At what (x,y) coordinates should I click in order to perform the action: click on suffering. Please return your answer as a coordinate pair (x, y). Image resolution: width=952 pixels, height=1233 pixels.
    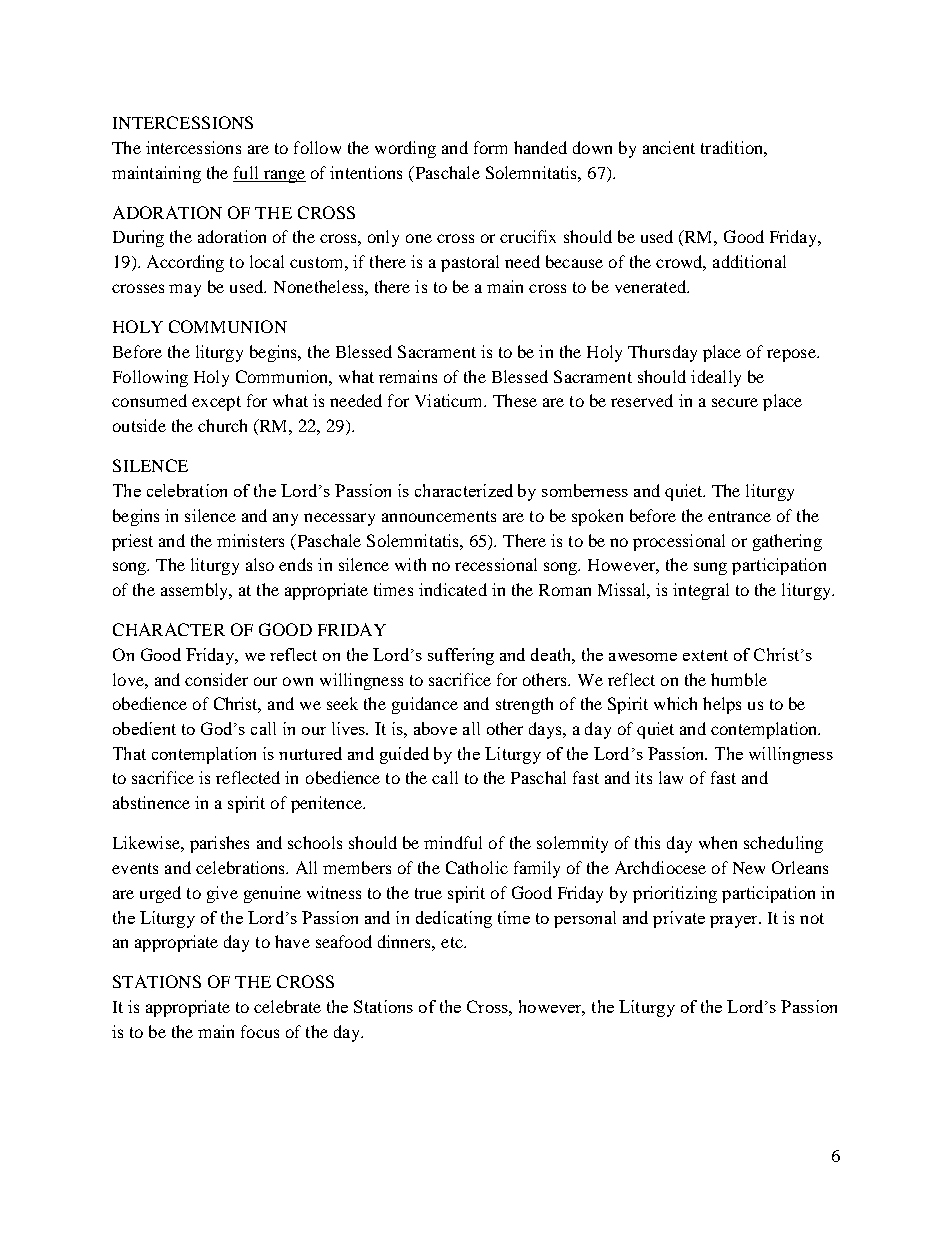
    Looking at the image, I should click on (461, 656).
